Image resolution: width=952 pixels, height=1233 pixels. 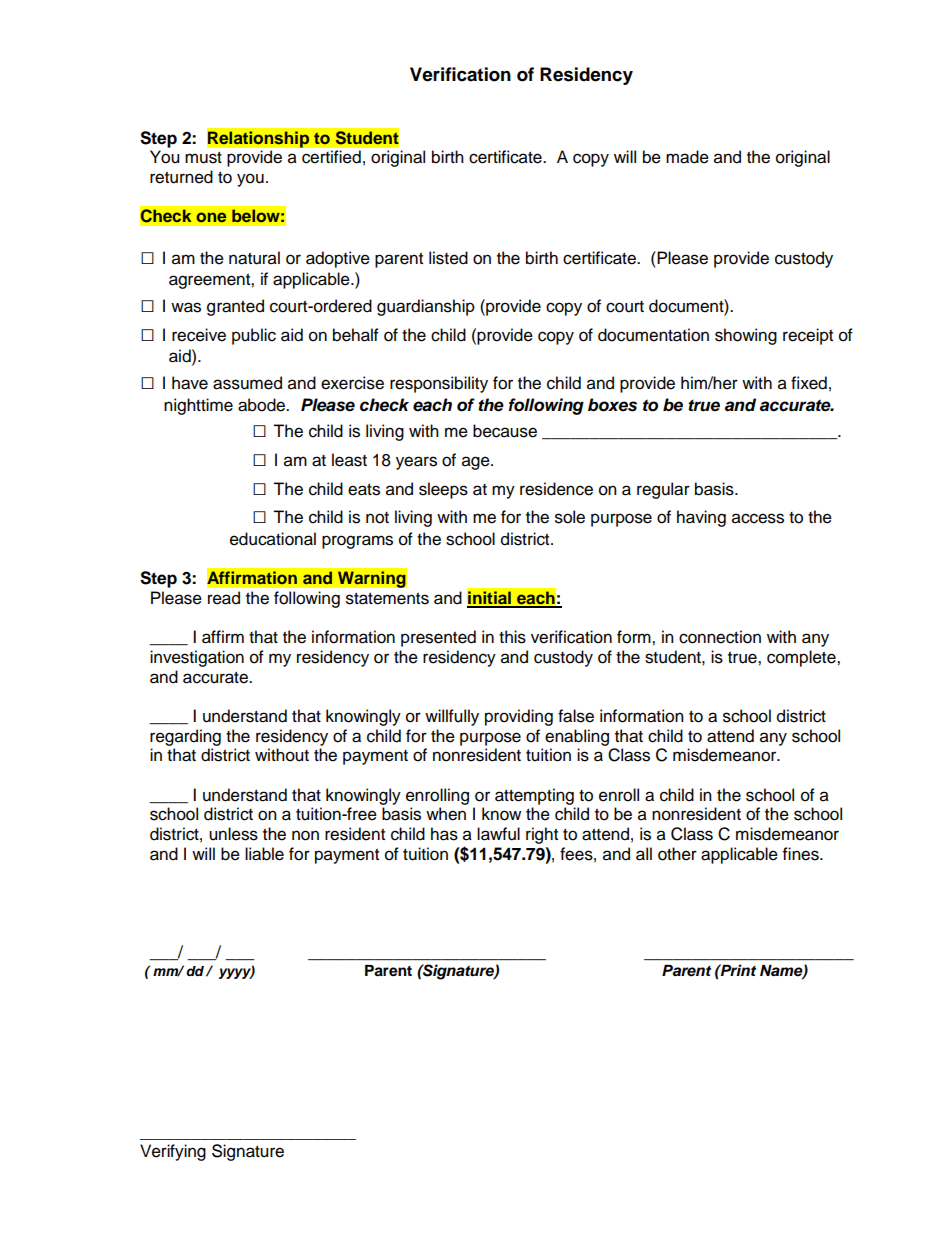 What do you see at coordinates (498, 834) in the document?
I see `lawful` at bounding box center [498, 834].
